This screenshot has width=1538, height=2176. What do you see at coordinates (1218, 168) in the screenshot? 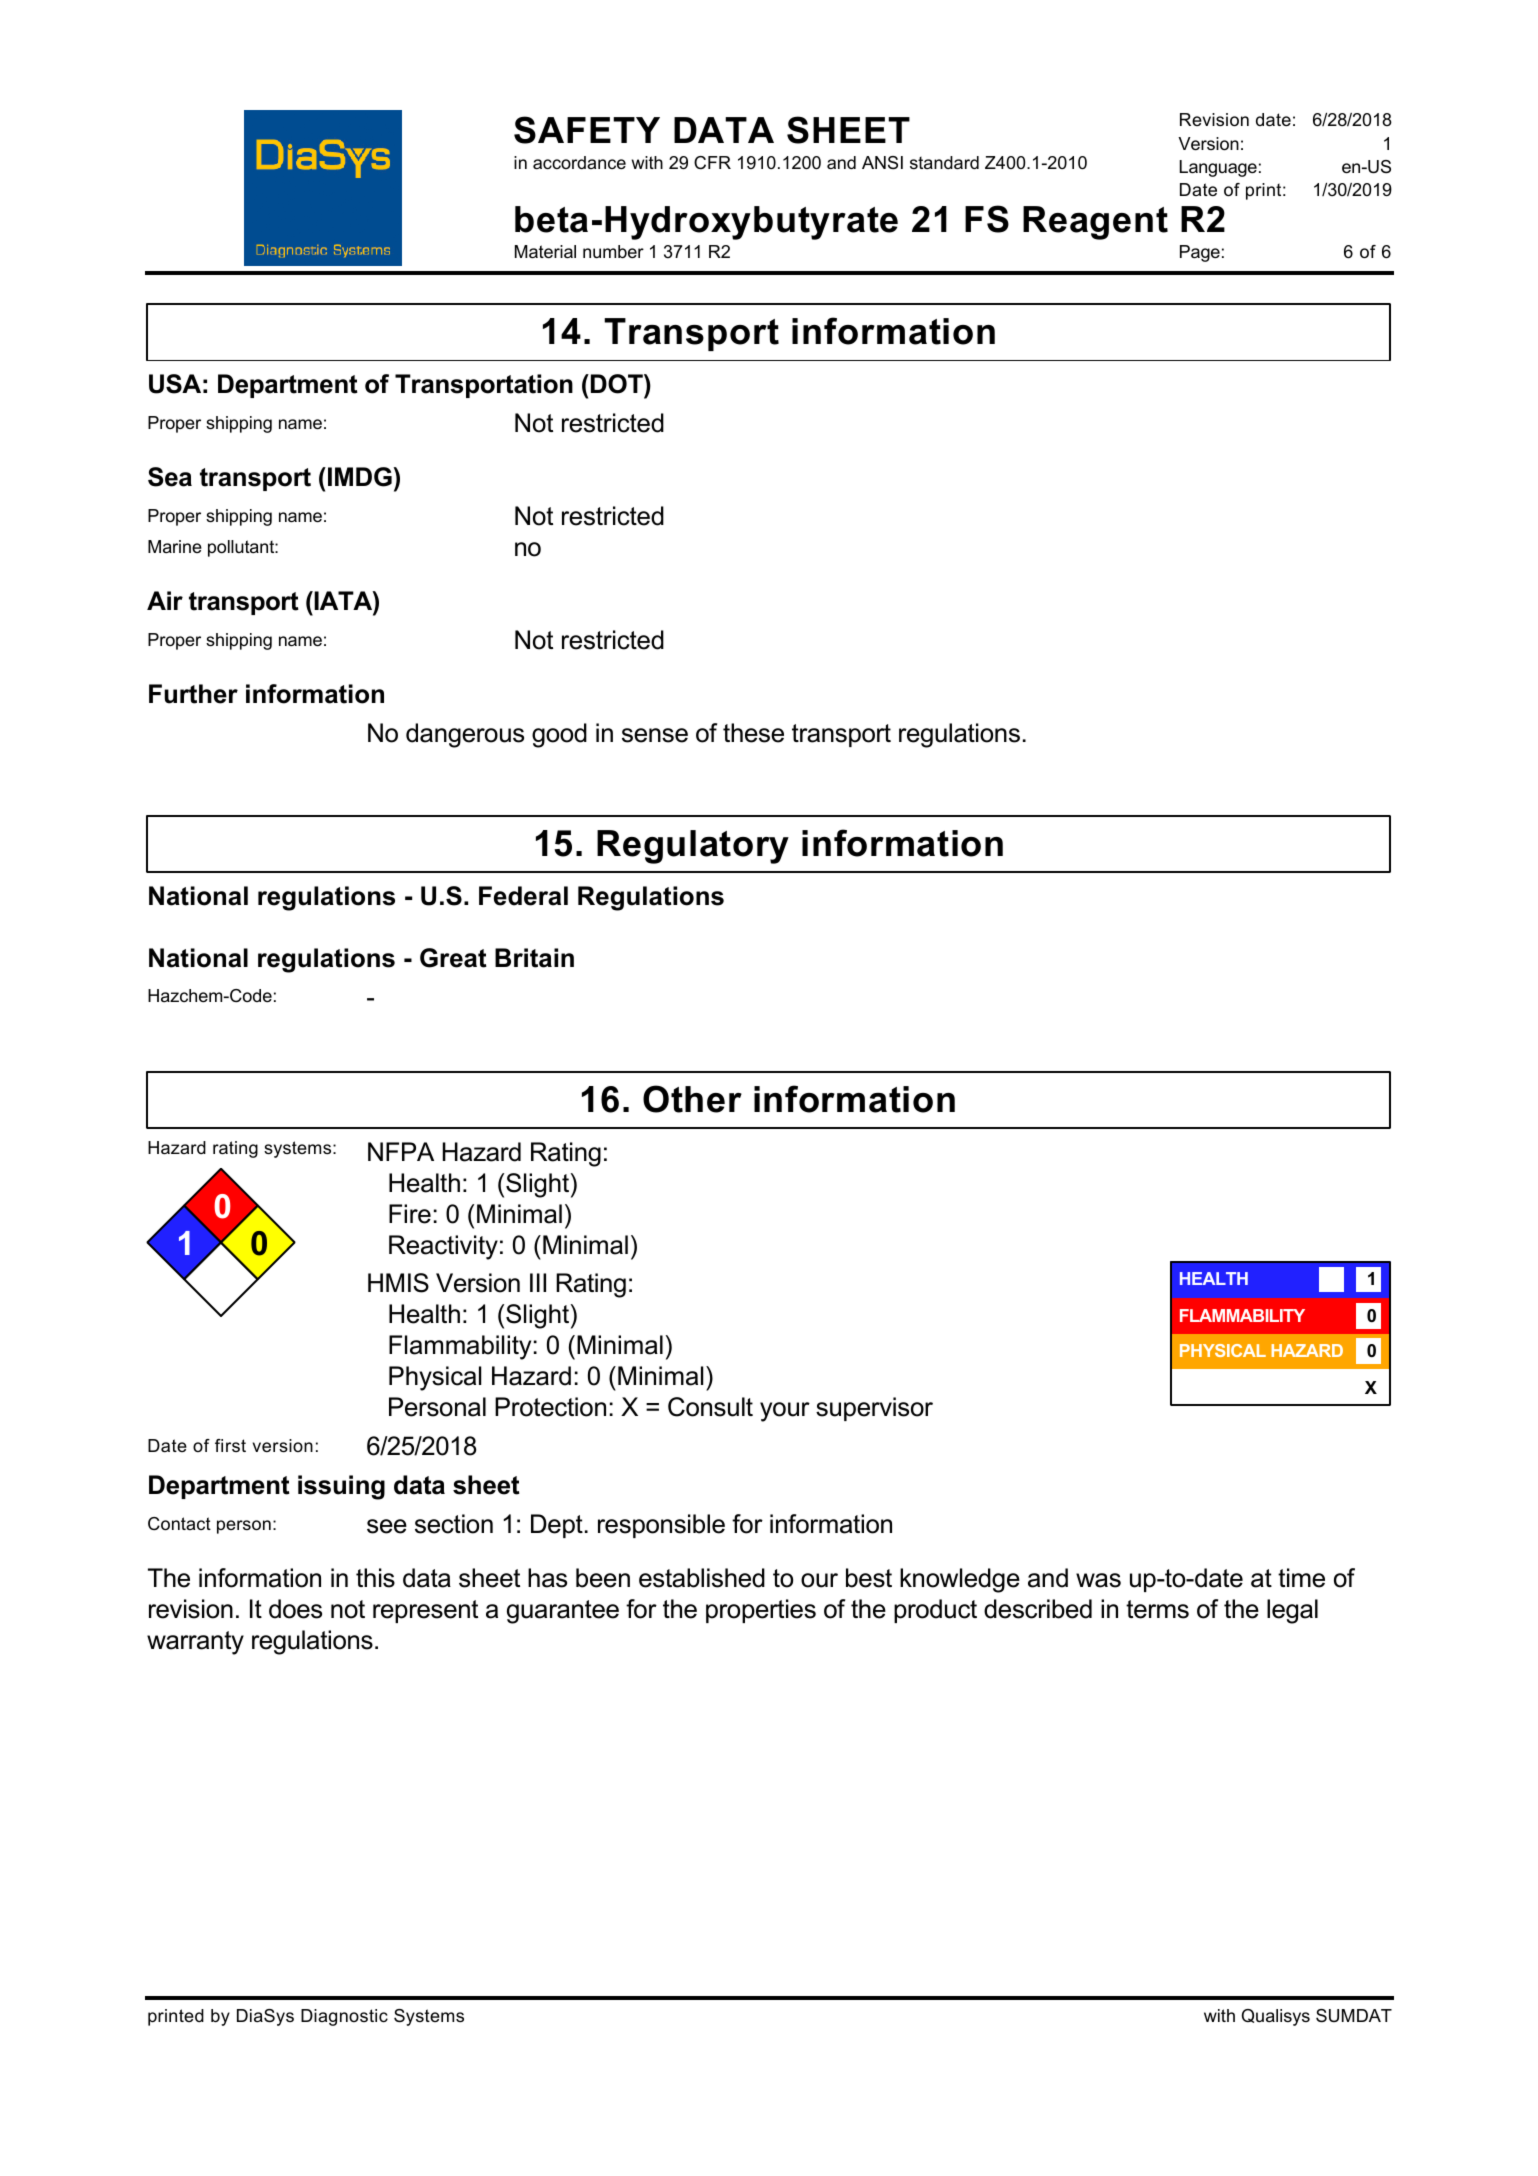
I see `Language` at bounding box center [1218, 168].
